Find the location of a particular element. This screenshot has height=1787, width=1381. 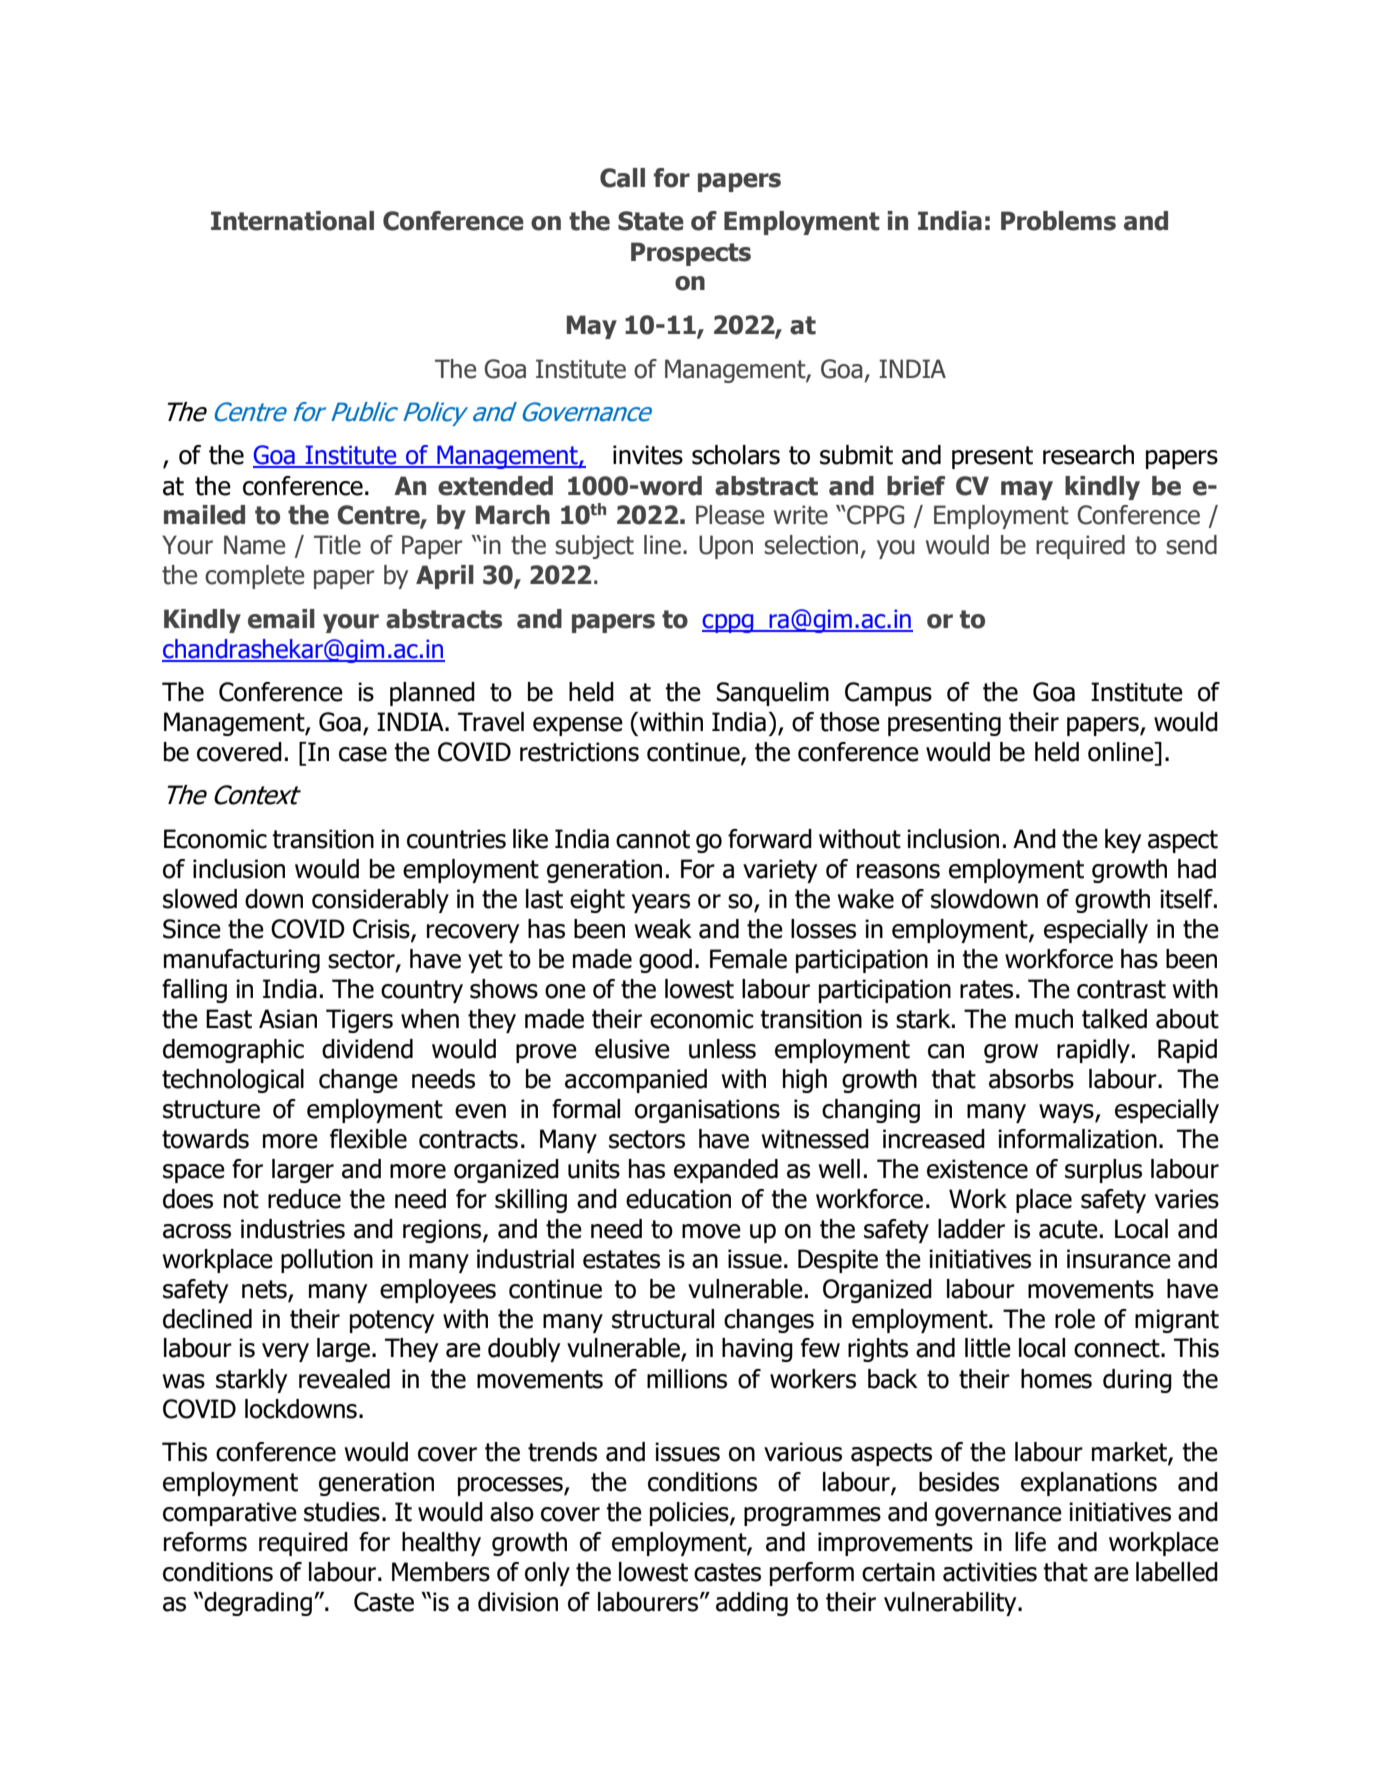

expense is located at coordinates (578, 726).
